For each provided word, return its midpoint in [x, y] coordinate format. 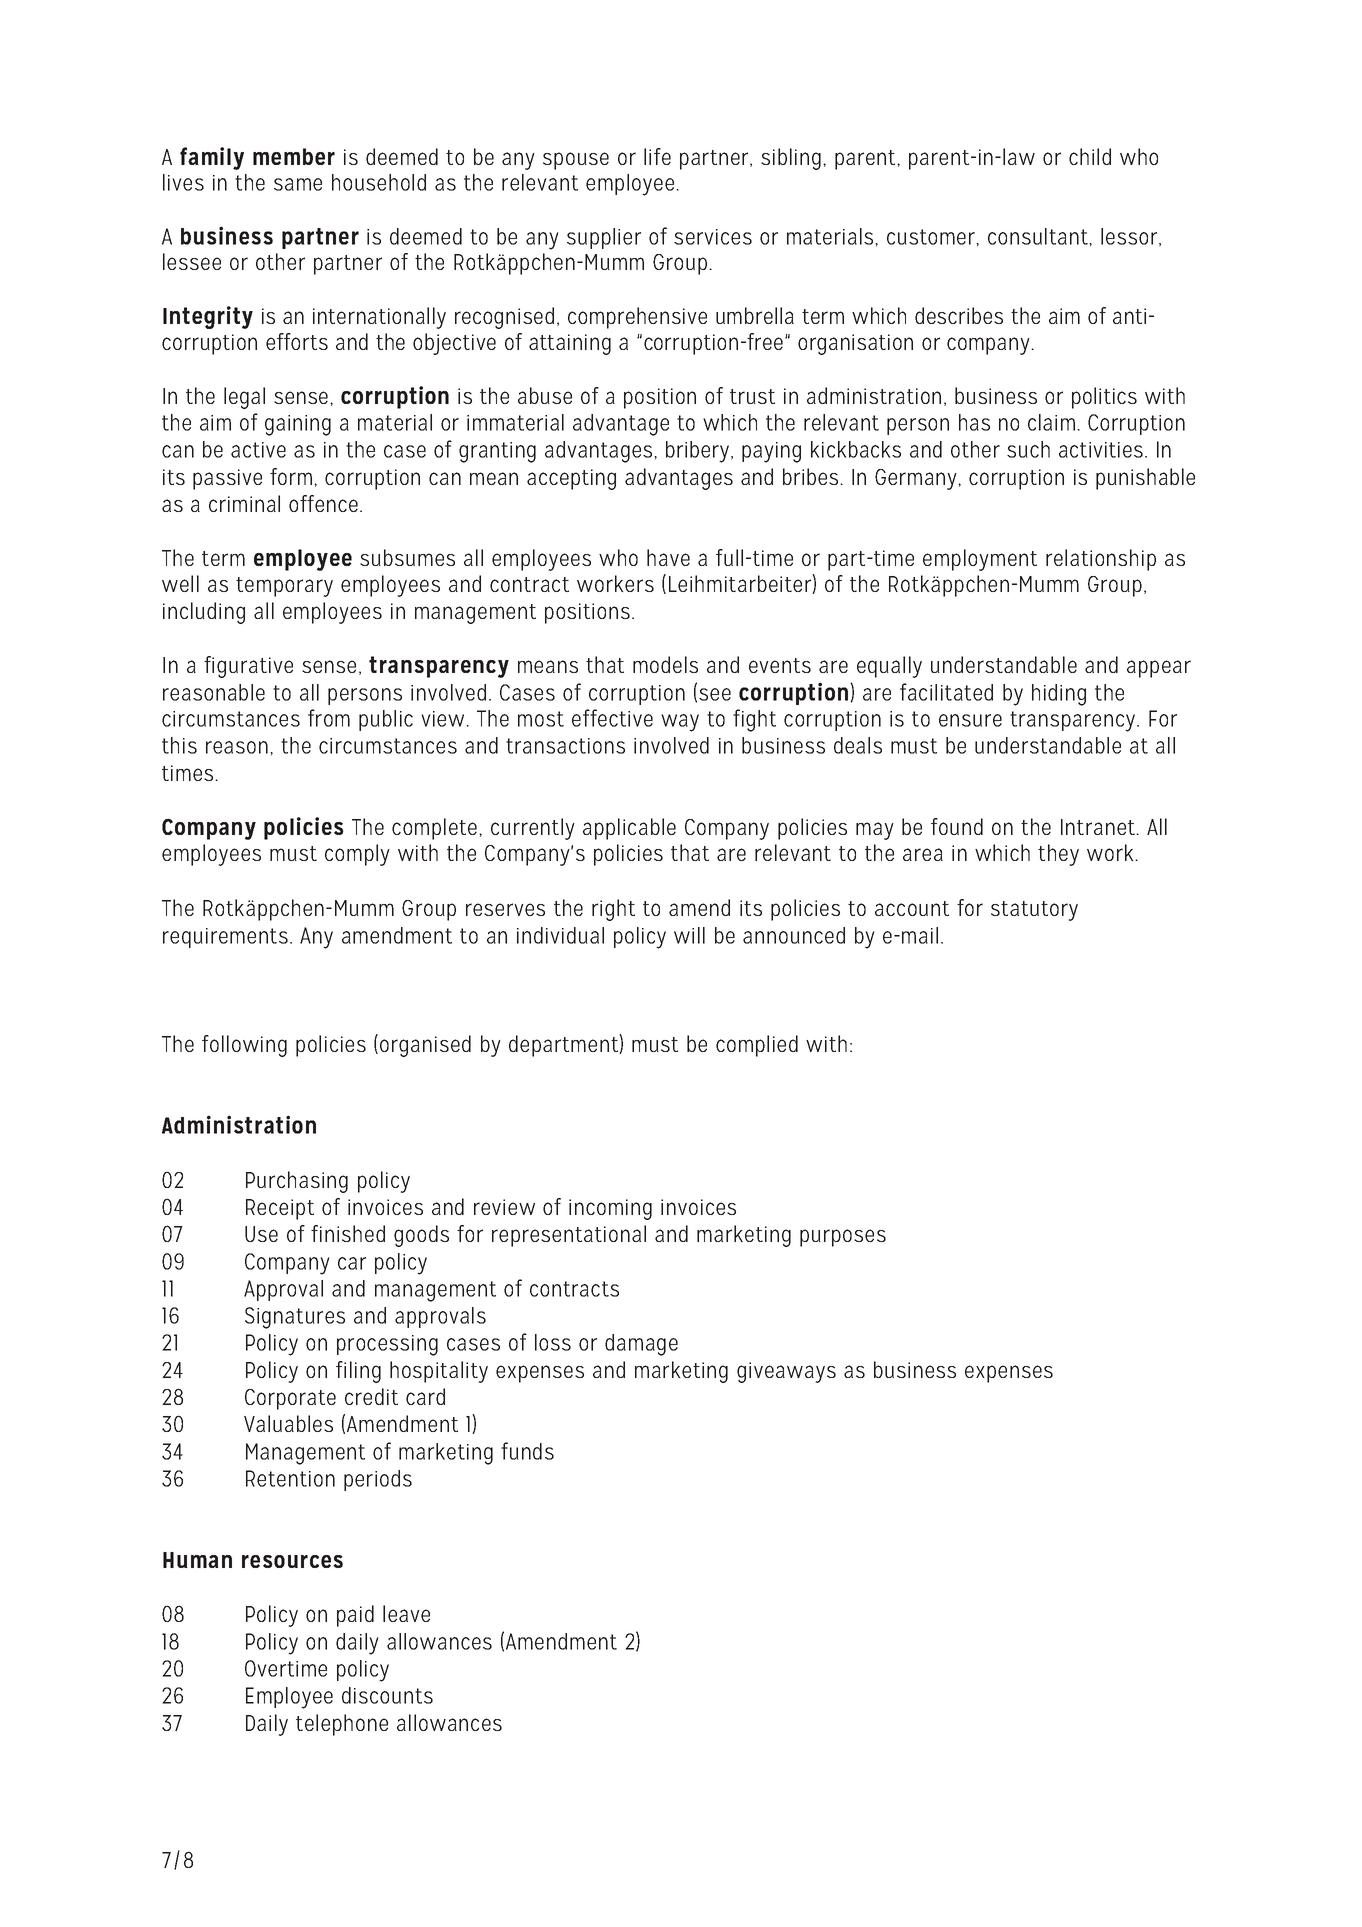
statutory [1034, 911]
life [657, 156]
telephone [342, 1725]
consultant [1039, 236]
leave [406, 1613]
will [689, 935]
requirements [225, 938]
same [298, 184]
